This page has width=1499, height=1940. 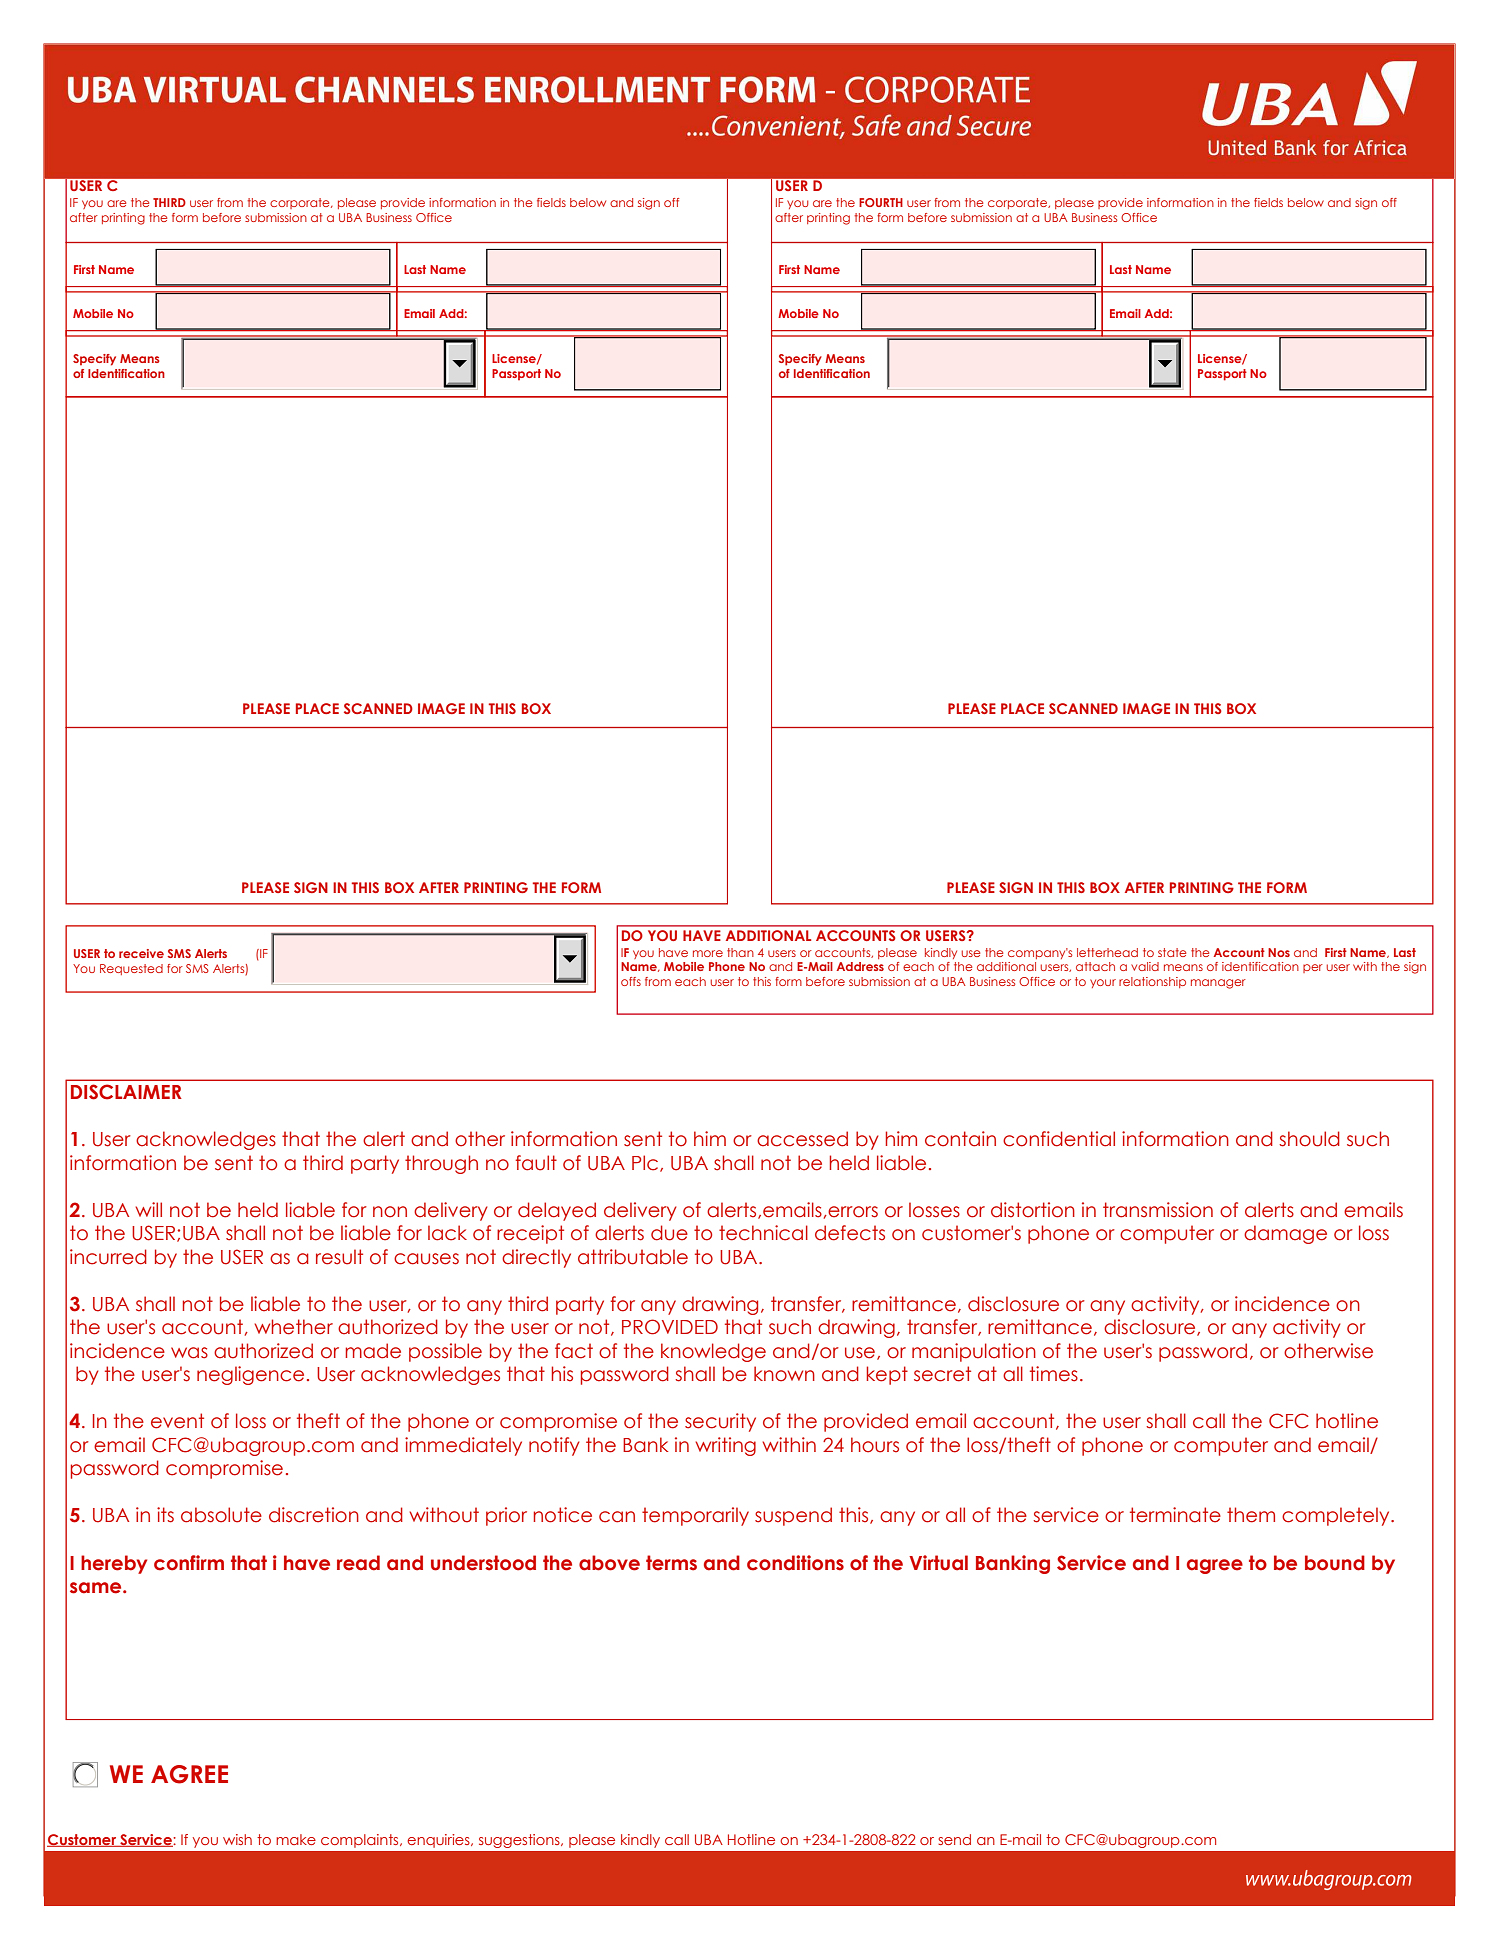 What do you see at coordinates (1172, 952) in the page?
I see `state` at bounding box center [1172, 952].
